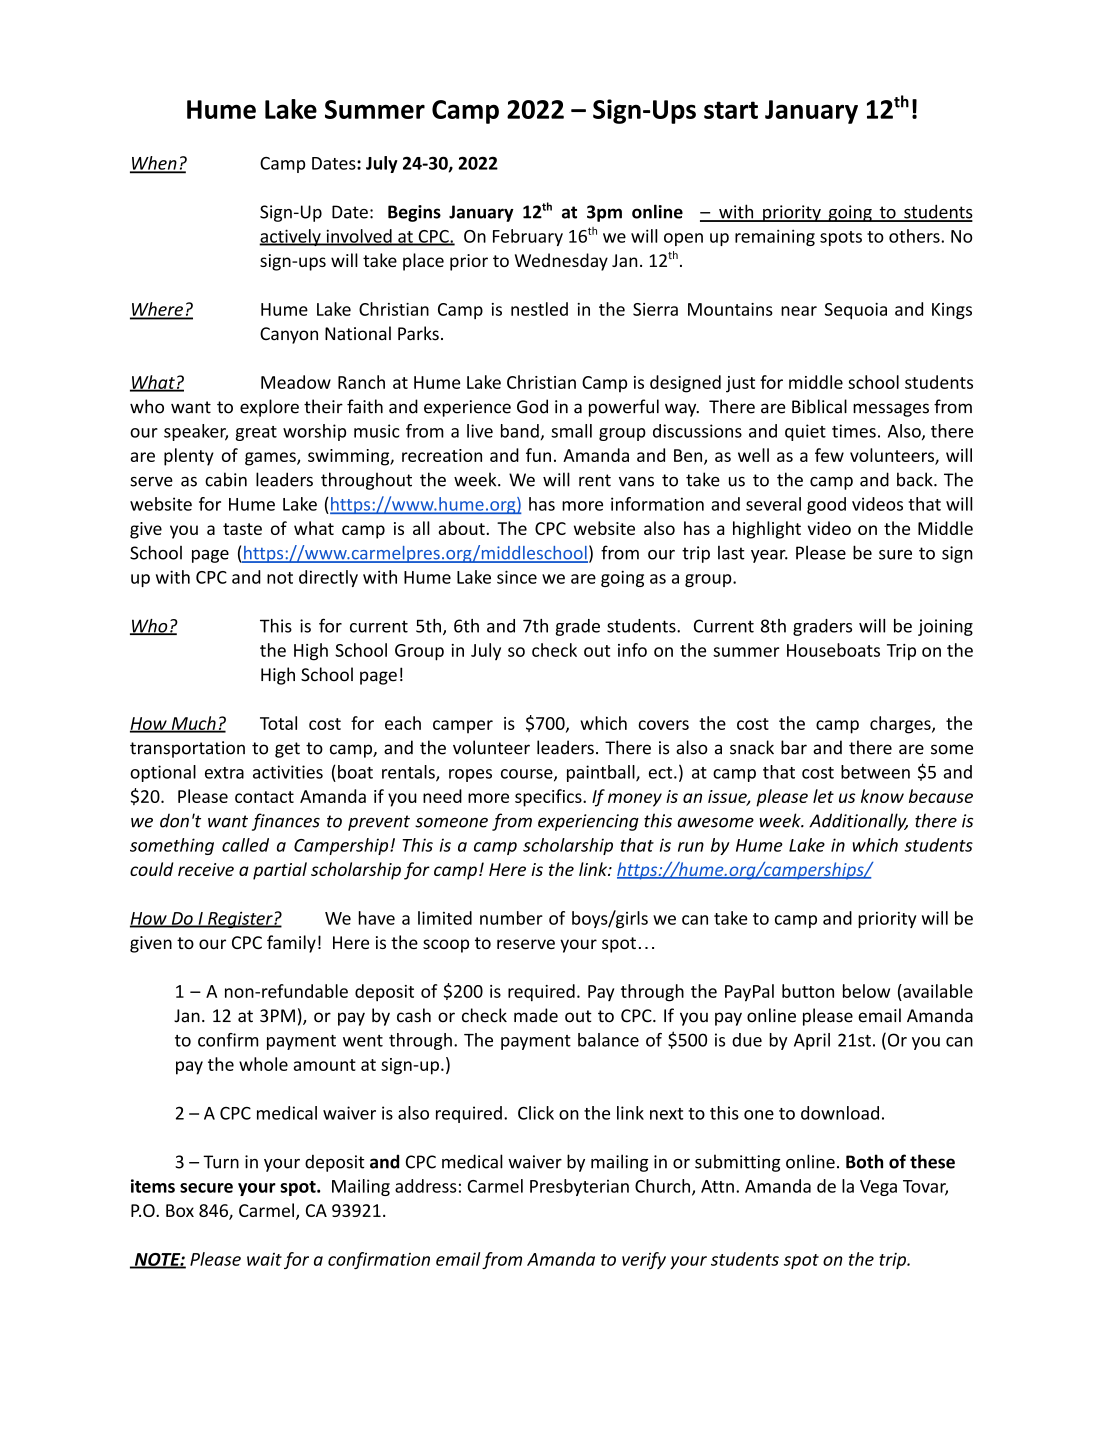 The height and width of the screenshot is (1429, 1104). What do you see at coordinates (866, 991) in the screenshot?
I see `below` at bounding box center [866, 991].
